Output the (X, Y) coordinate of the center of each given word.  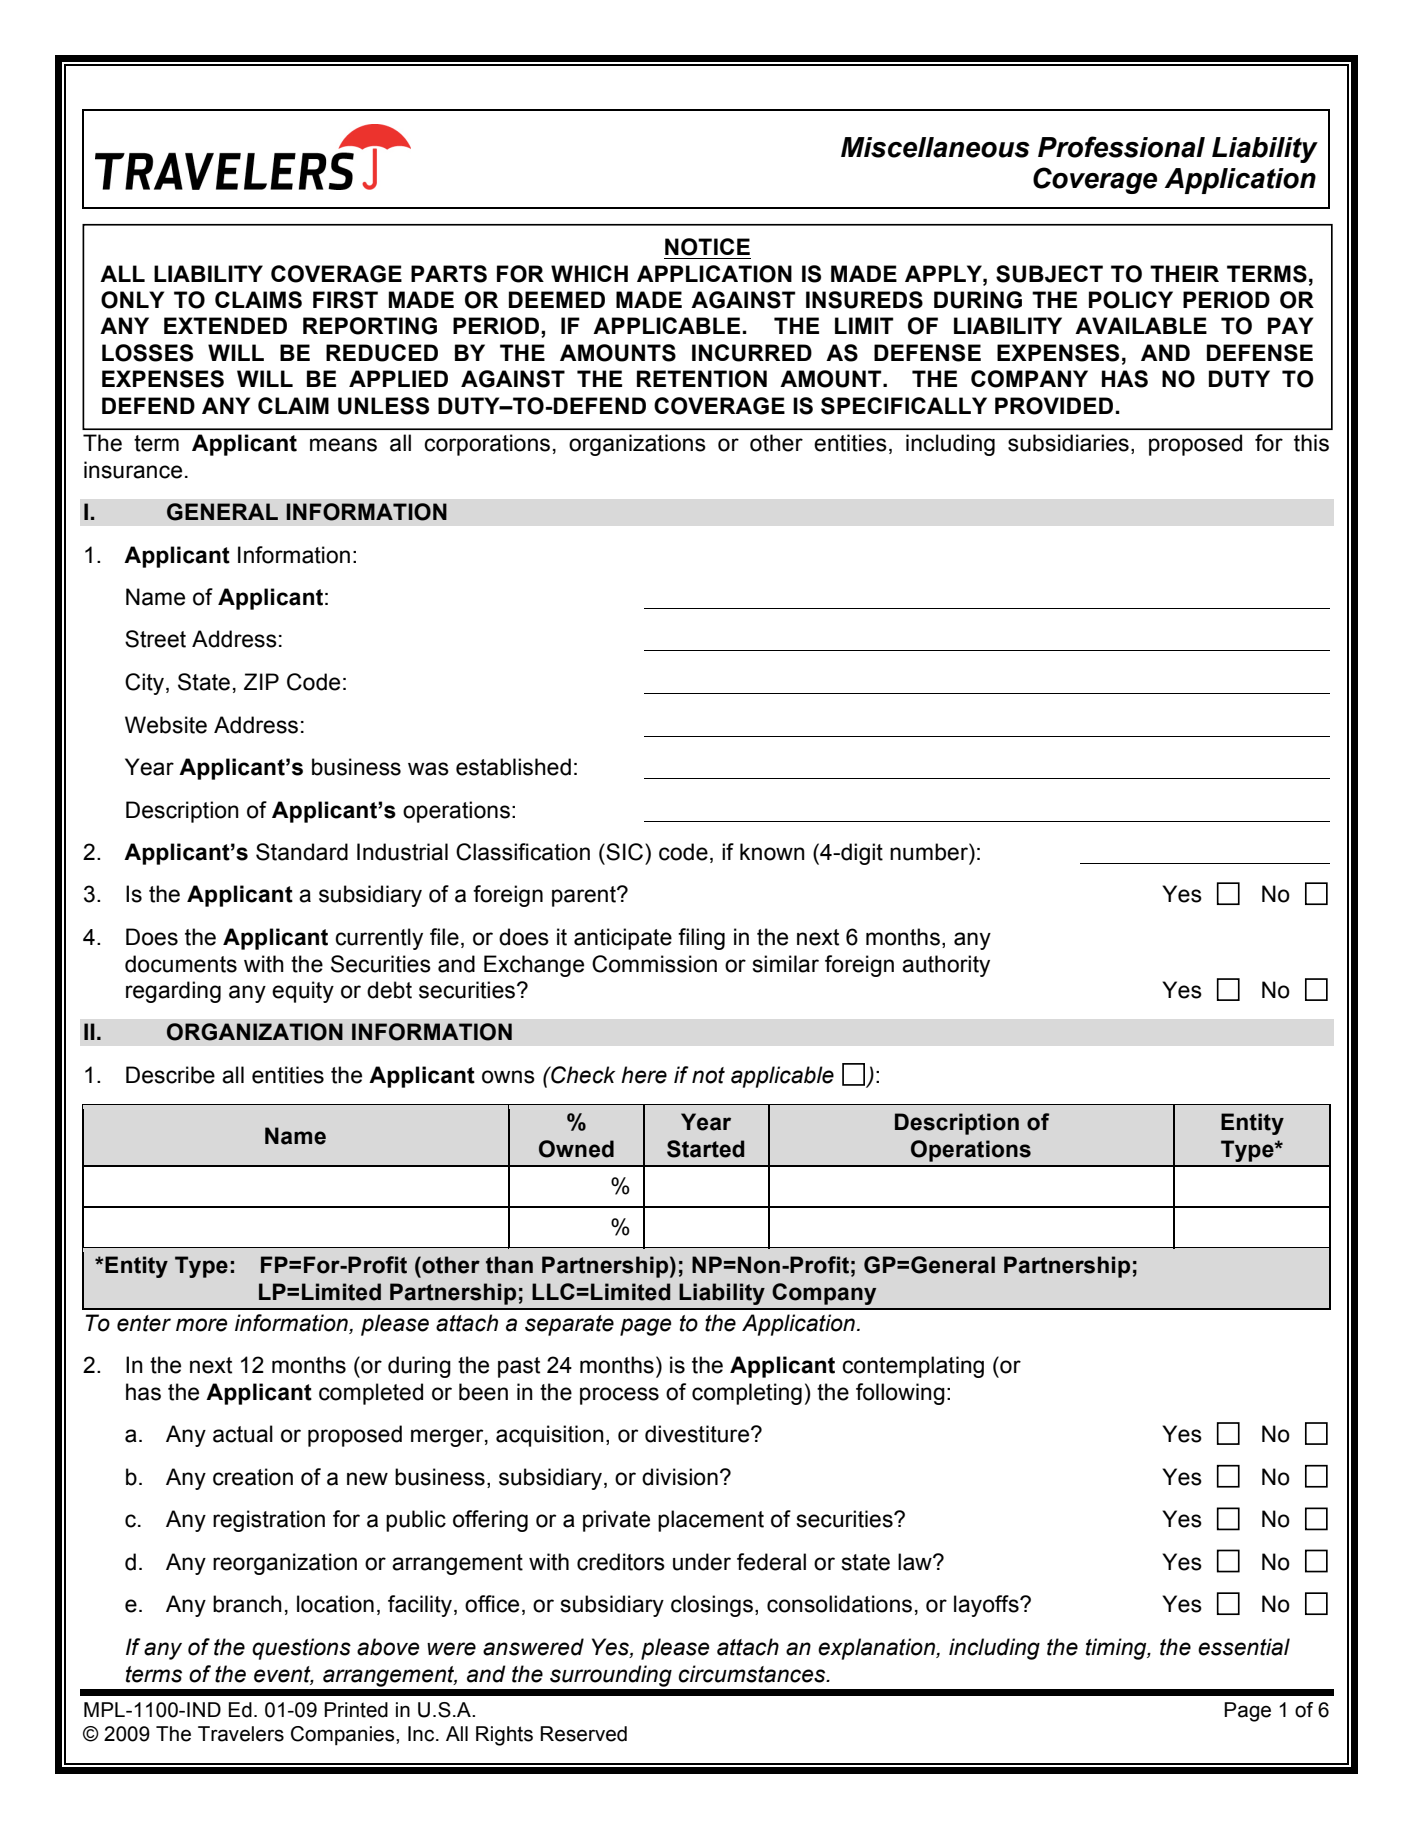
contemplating (913, 1367)
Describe (170, 1075)
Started (705, 1149)
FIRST (345, 300)
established (513, 767)
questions (301, 1649)
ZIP (261, 681)
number (930, 852)
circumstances (753, 1674)
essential (1244, 1647)
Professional (1121, 147)
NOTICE (707, 247)
